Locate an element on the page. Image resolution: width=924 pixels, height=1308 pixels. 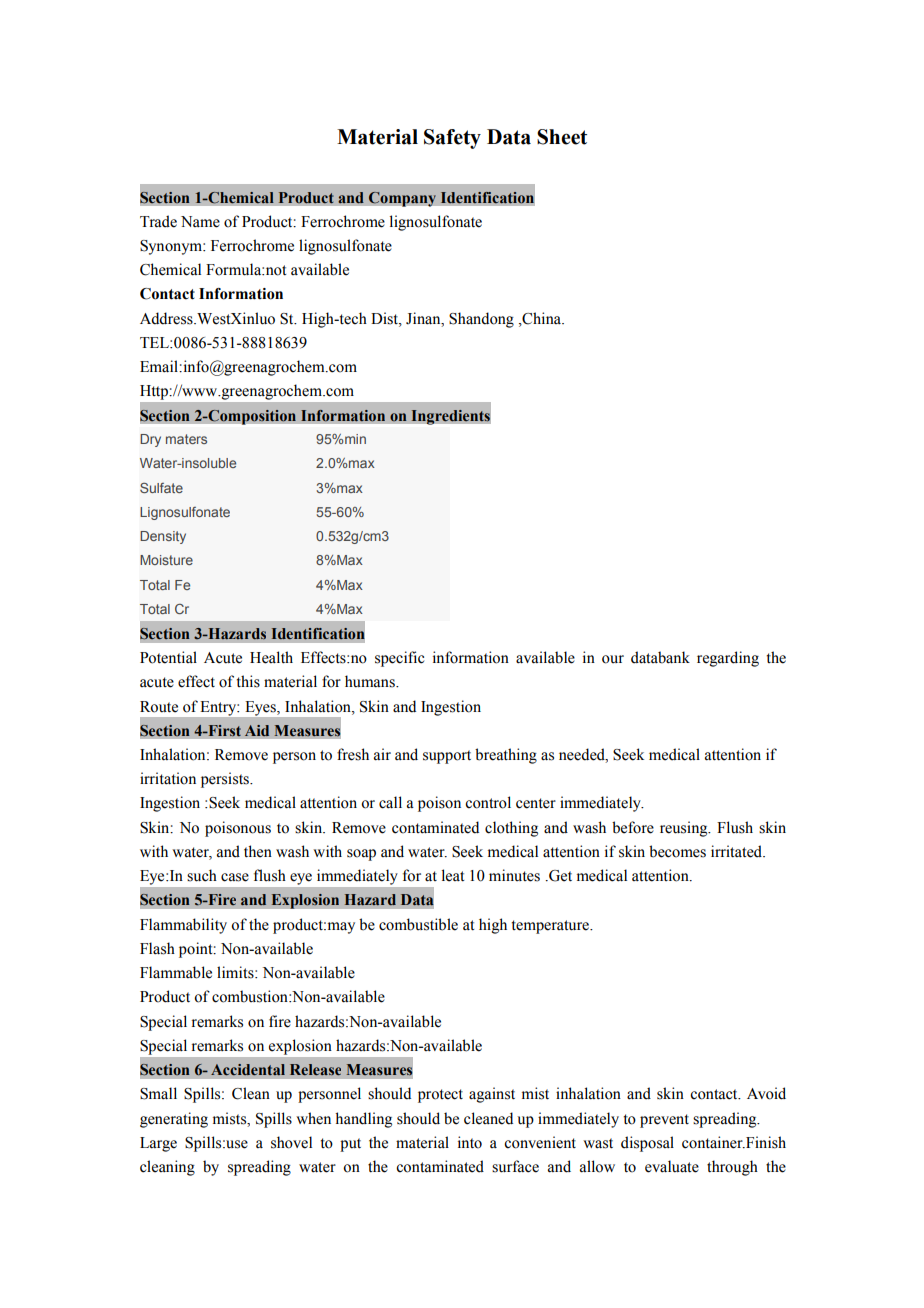
generating is located at coordinates (174, 1120).
